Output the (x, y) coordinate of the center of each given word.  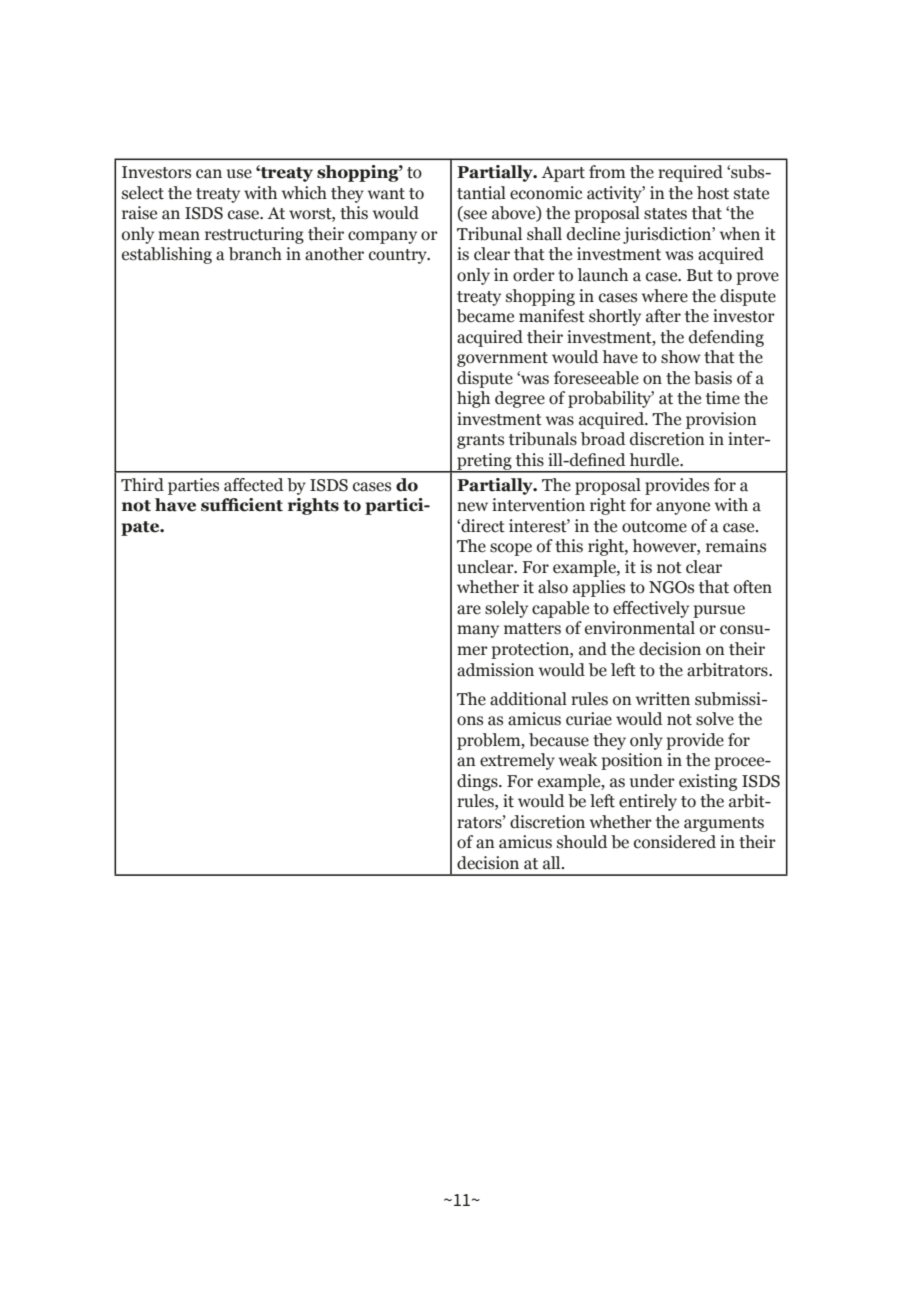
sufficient (242, 505)
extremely (517, 761)
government (502, 359)
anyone (683, 508)
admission (495, 670)
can (209, 174)
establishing (167, 255)
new (472, 507)
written (663, 699)
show (681, 357)
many (478, 631)
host (713, 193)
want (386, 194)
